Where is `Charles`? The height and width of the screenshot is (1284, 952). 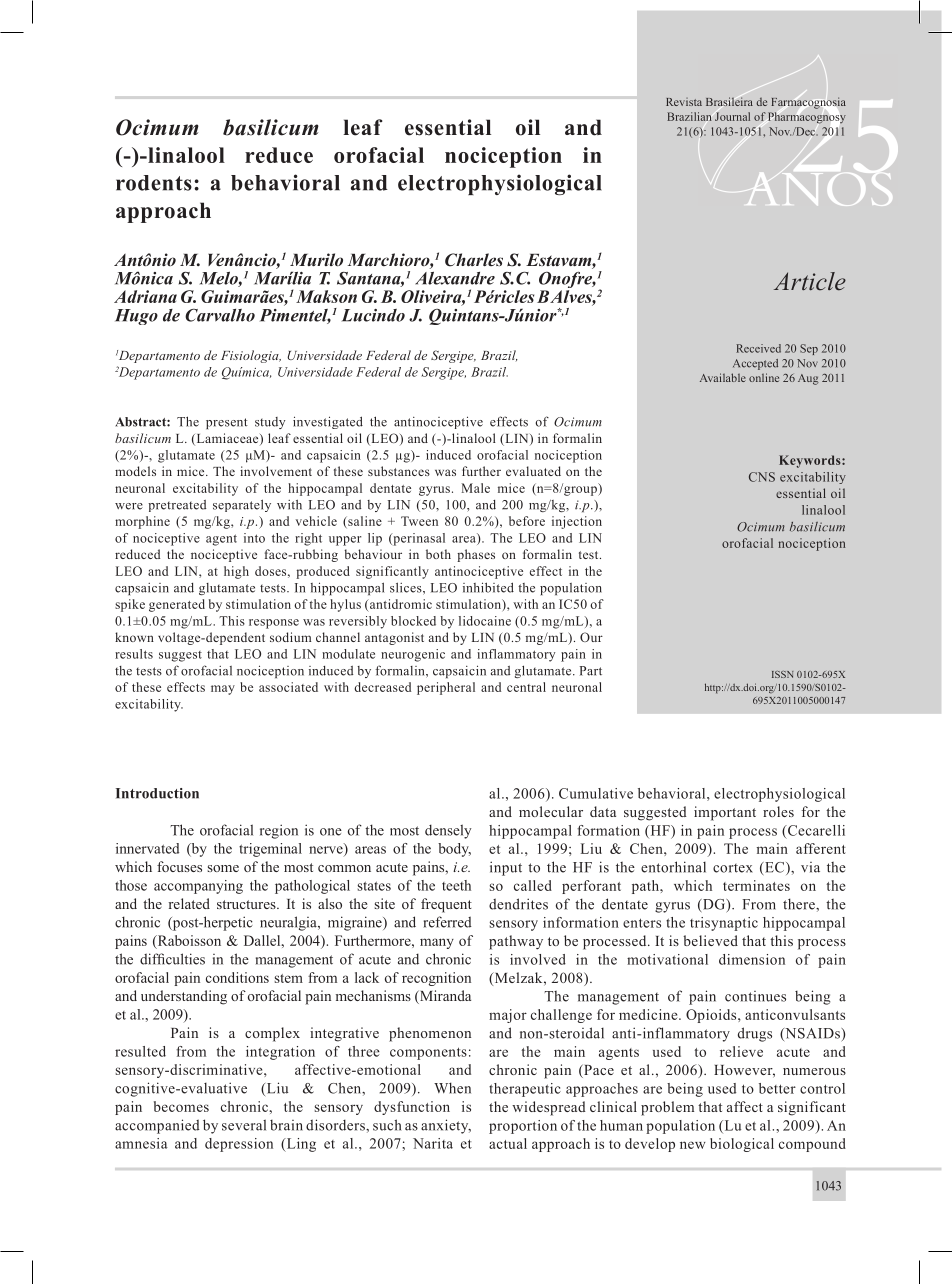 Charles is located at coordinates (474, 260).
